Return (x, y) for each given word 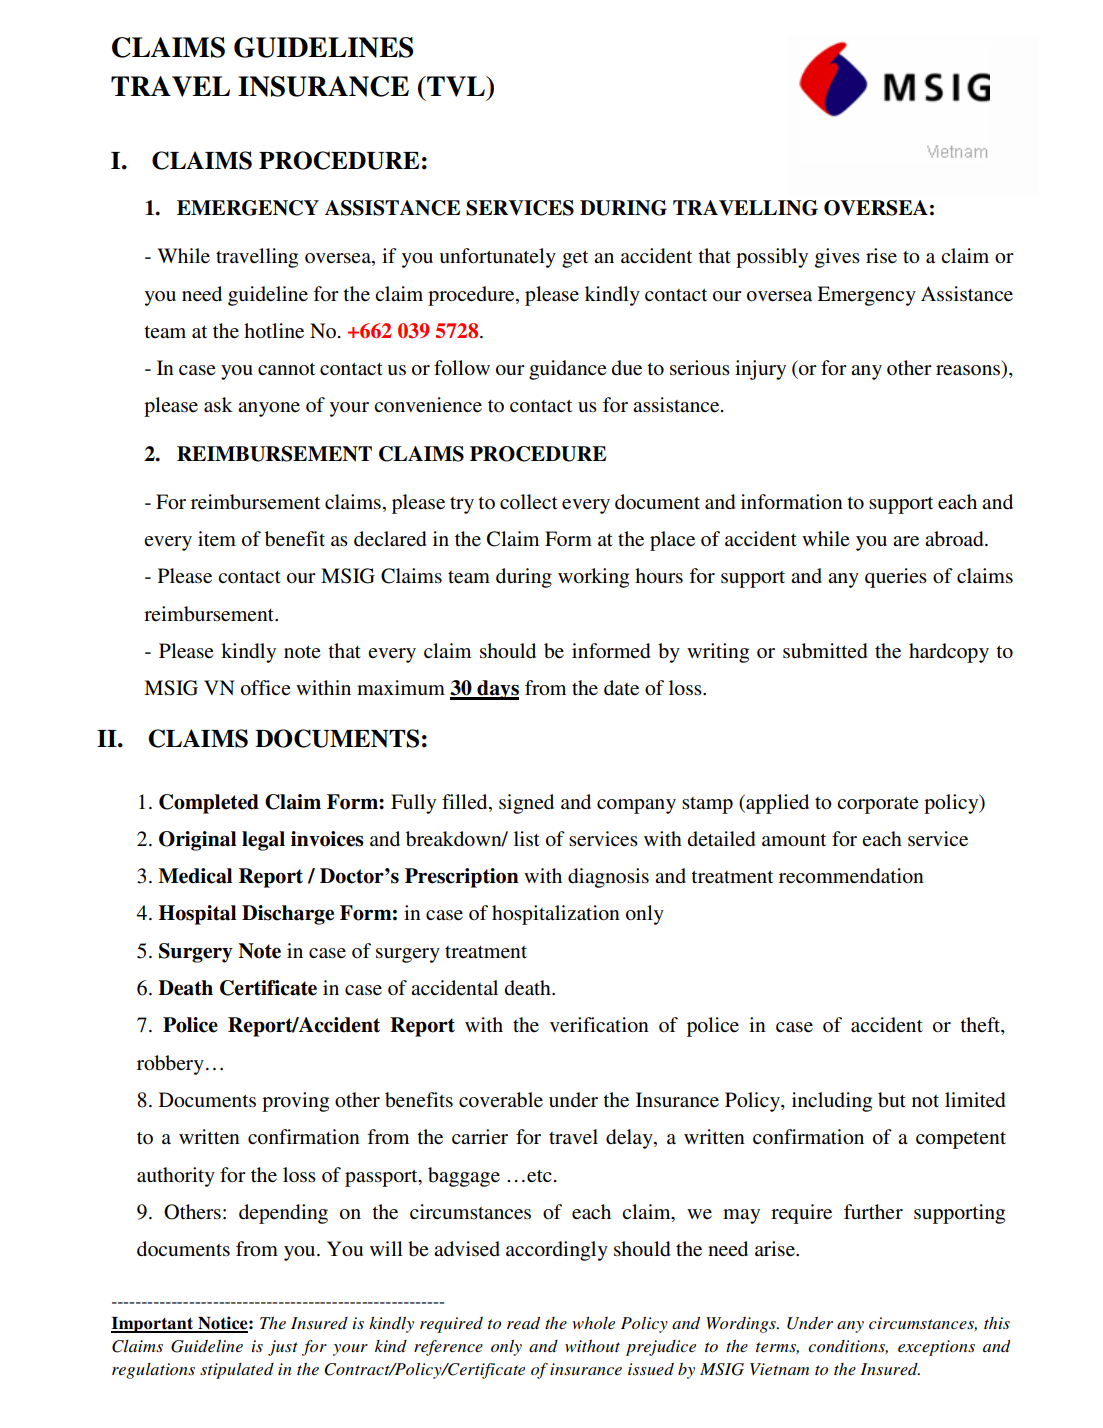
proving (295, 1102)
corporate (877, 805)
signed (526, 804)
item (217, 538)
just (283, 1348)
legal (263, 841)
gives (837, 258)
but (892, 1100)
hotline (274, 331)
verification (599, 1025)
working (593, 578)
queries (896, 578)
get (575, 259)
